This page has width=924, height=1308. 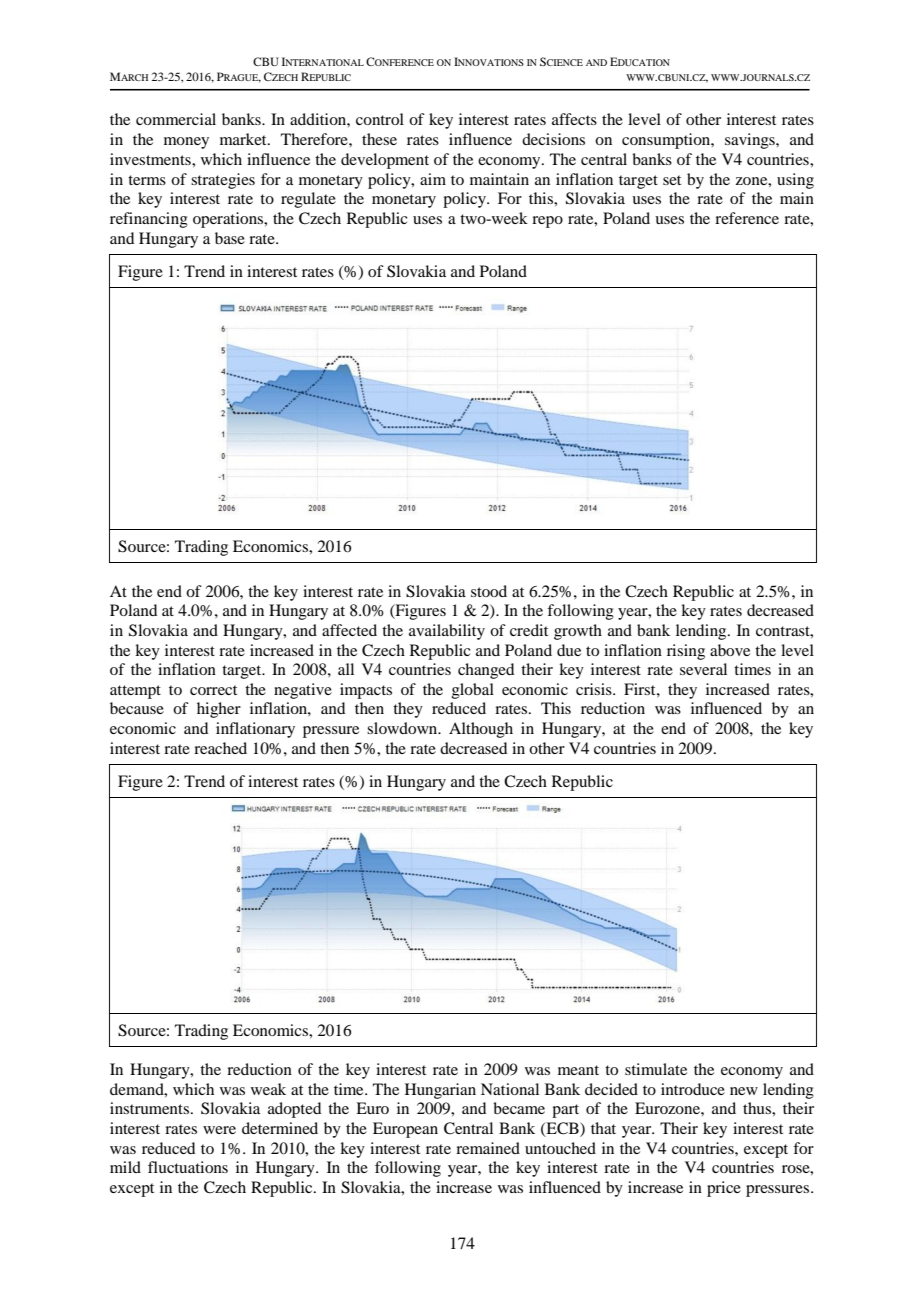 What do you see at coordinates (724, 1189) in the page?
I see `price` at bounding box center [724, 1189].
